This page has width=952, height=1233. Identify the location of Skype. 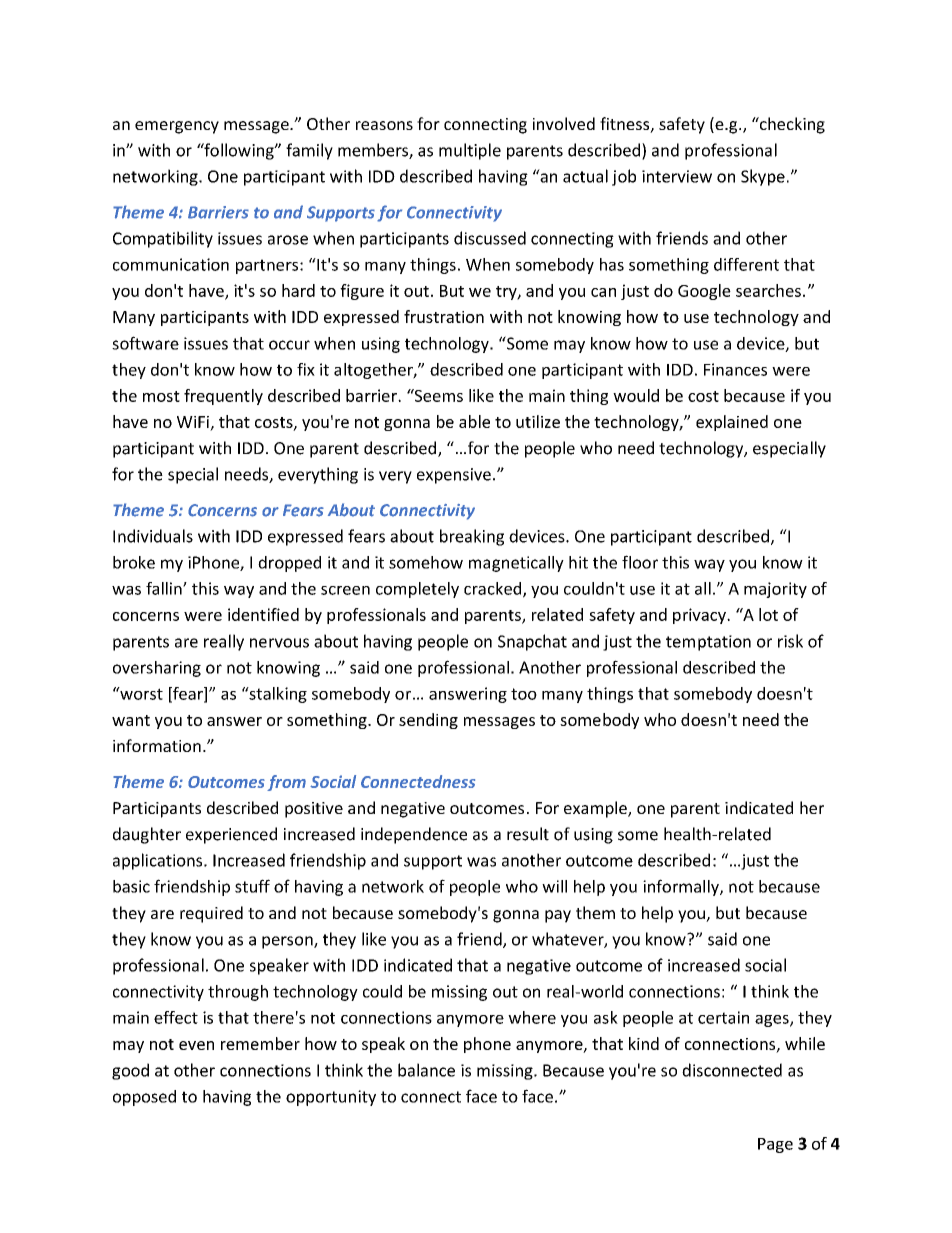
(763, 177).
